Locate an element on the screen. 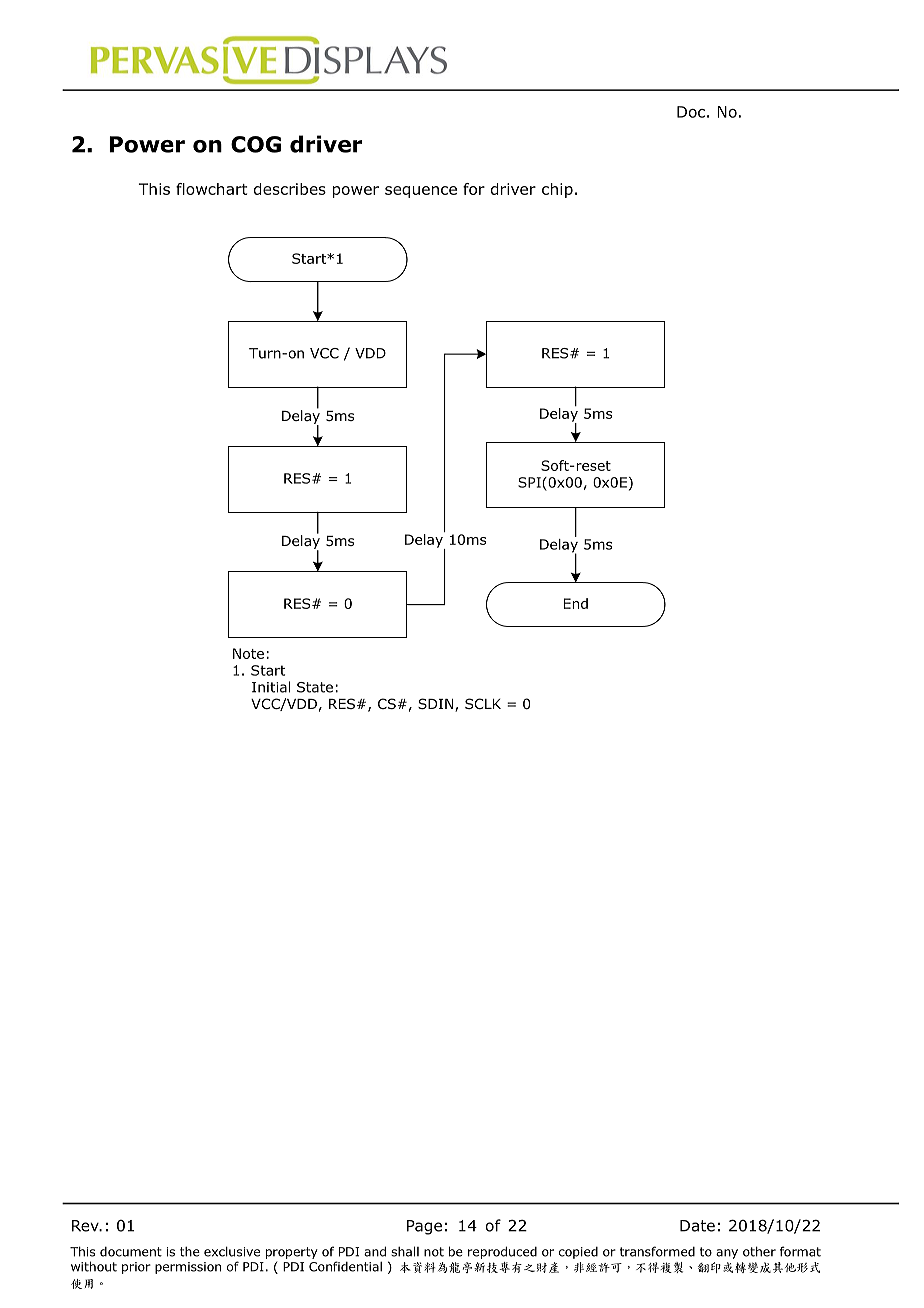 This screenshot has width=924, height=1308. End is located at coordinates (576, 603).
